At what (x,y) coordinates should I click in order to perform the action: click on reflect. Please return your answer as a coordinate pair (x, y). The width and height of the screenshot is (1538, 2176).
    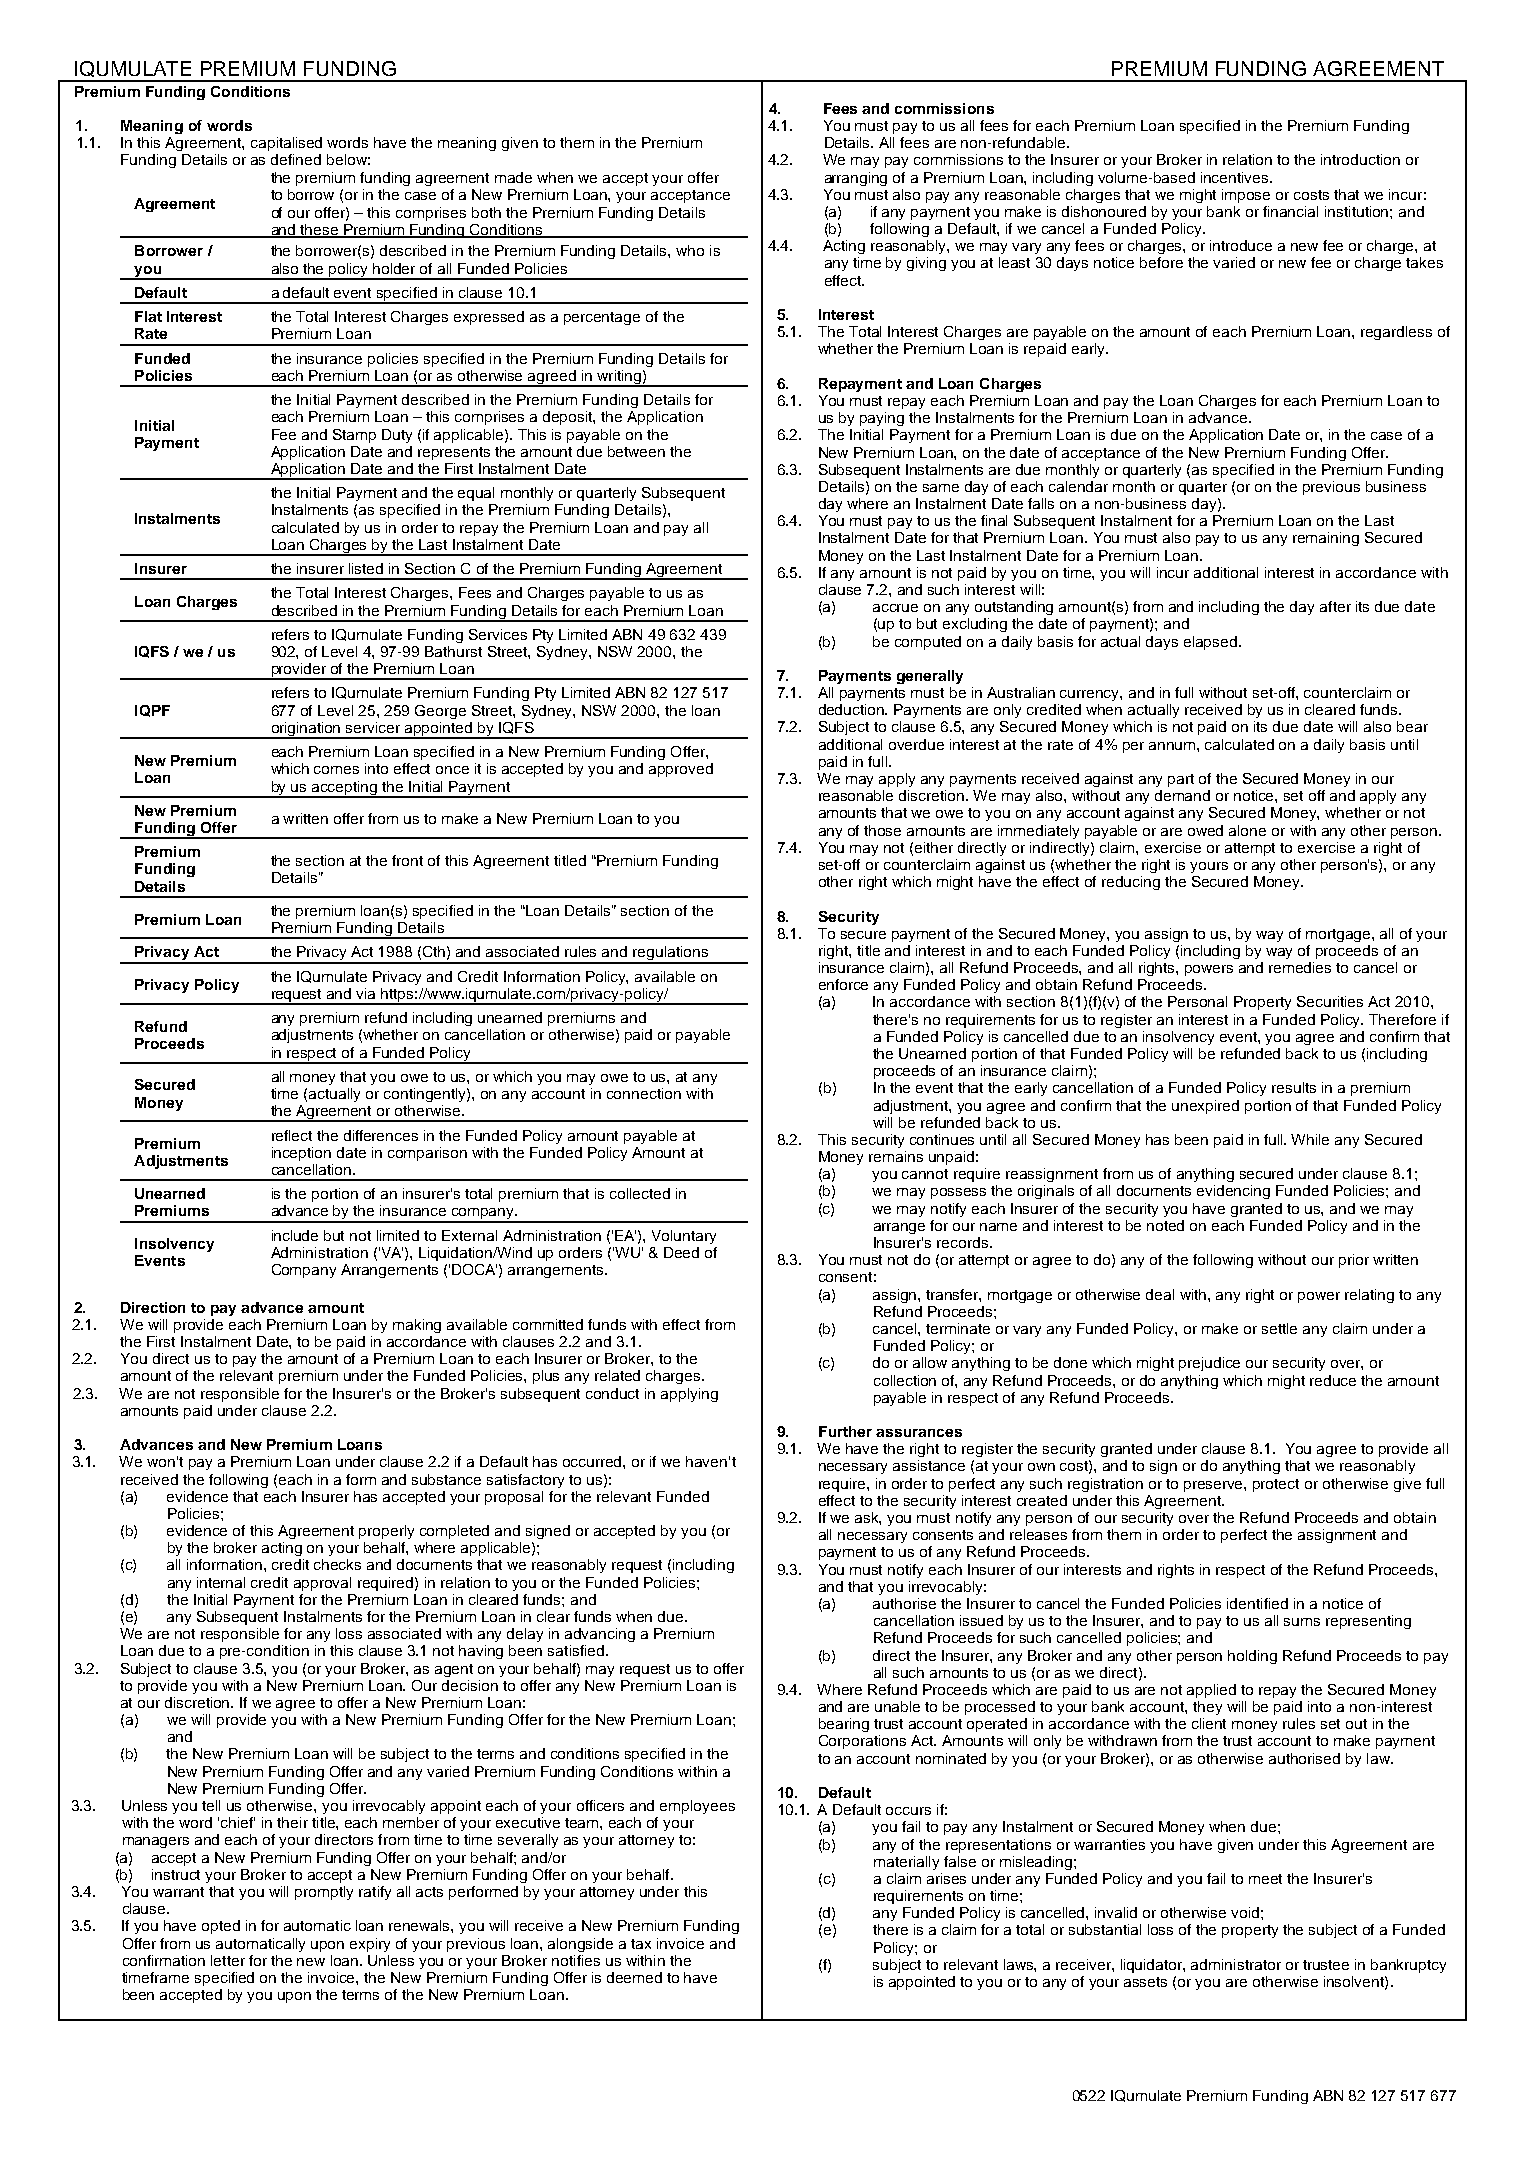
    Looking at the image, I should click on (292, 1135).
